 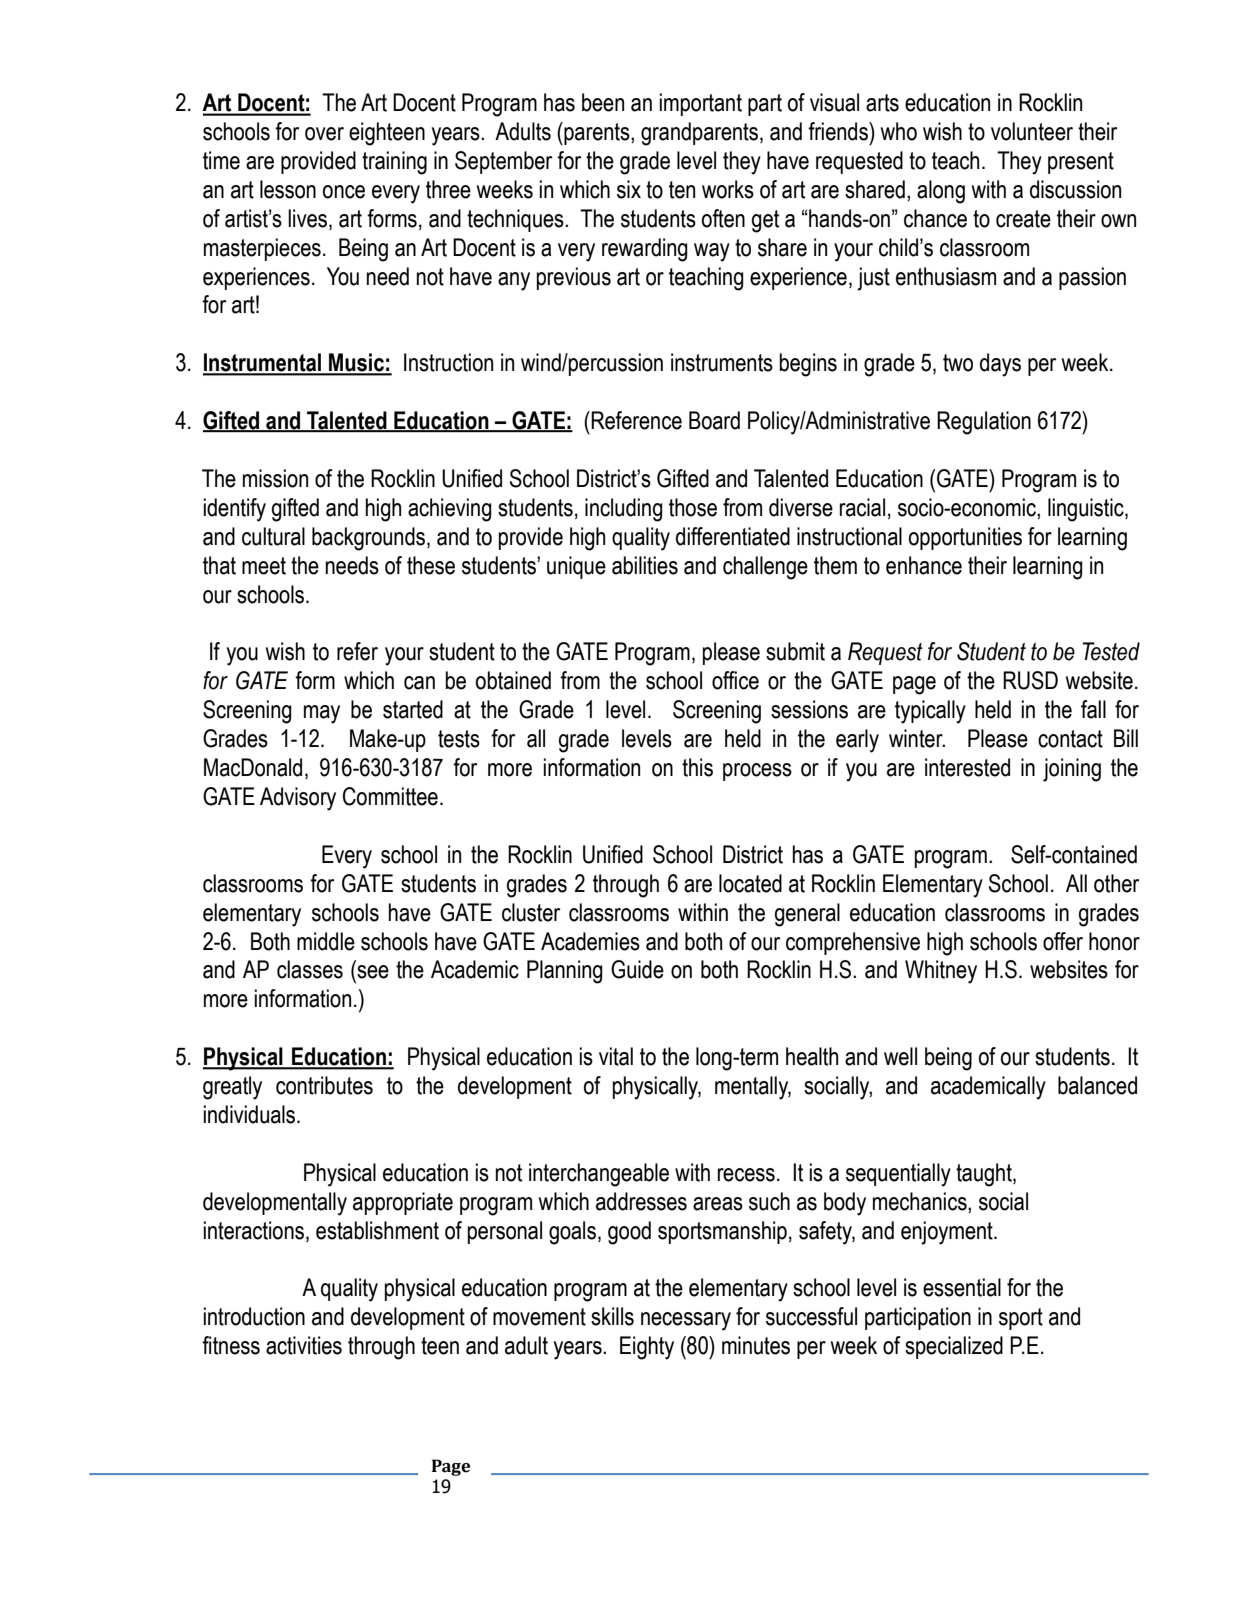 What do you see at coordinates (1032, 131) in the screenshot?
I see `volunteer` at bounding box center [1032, 131].
